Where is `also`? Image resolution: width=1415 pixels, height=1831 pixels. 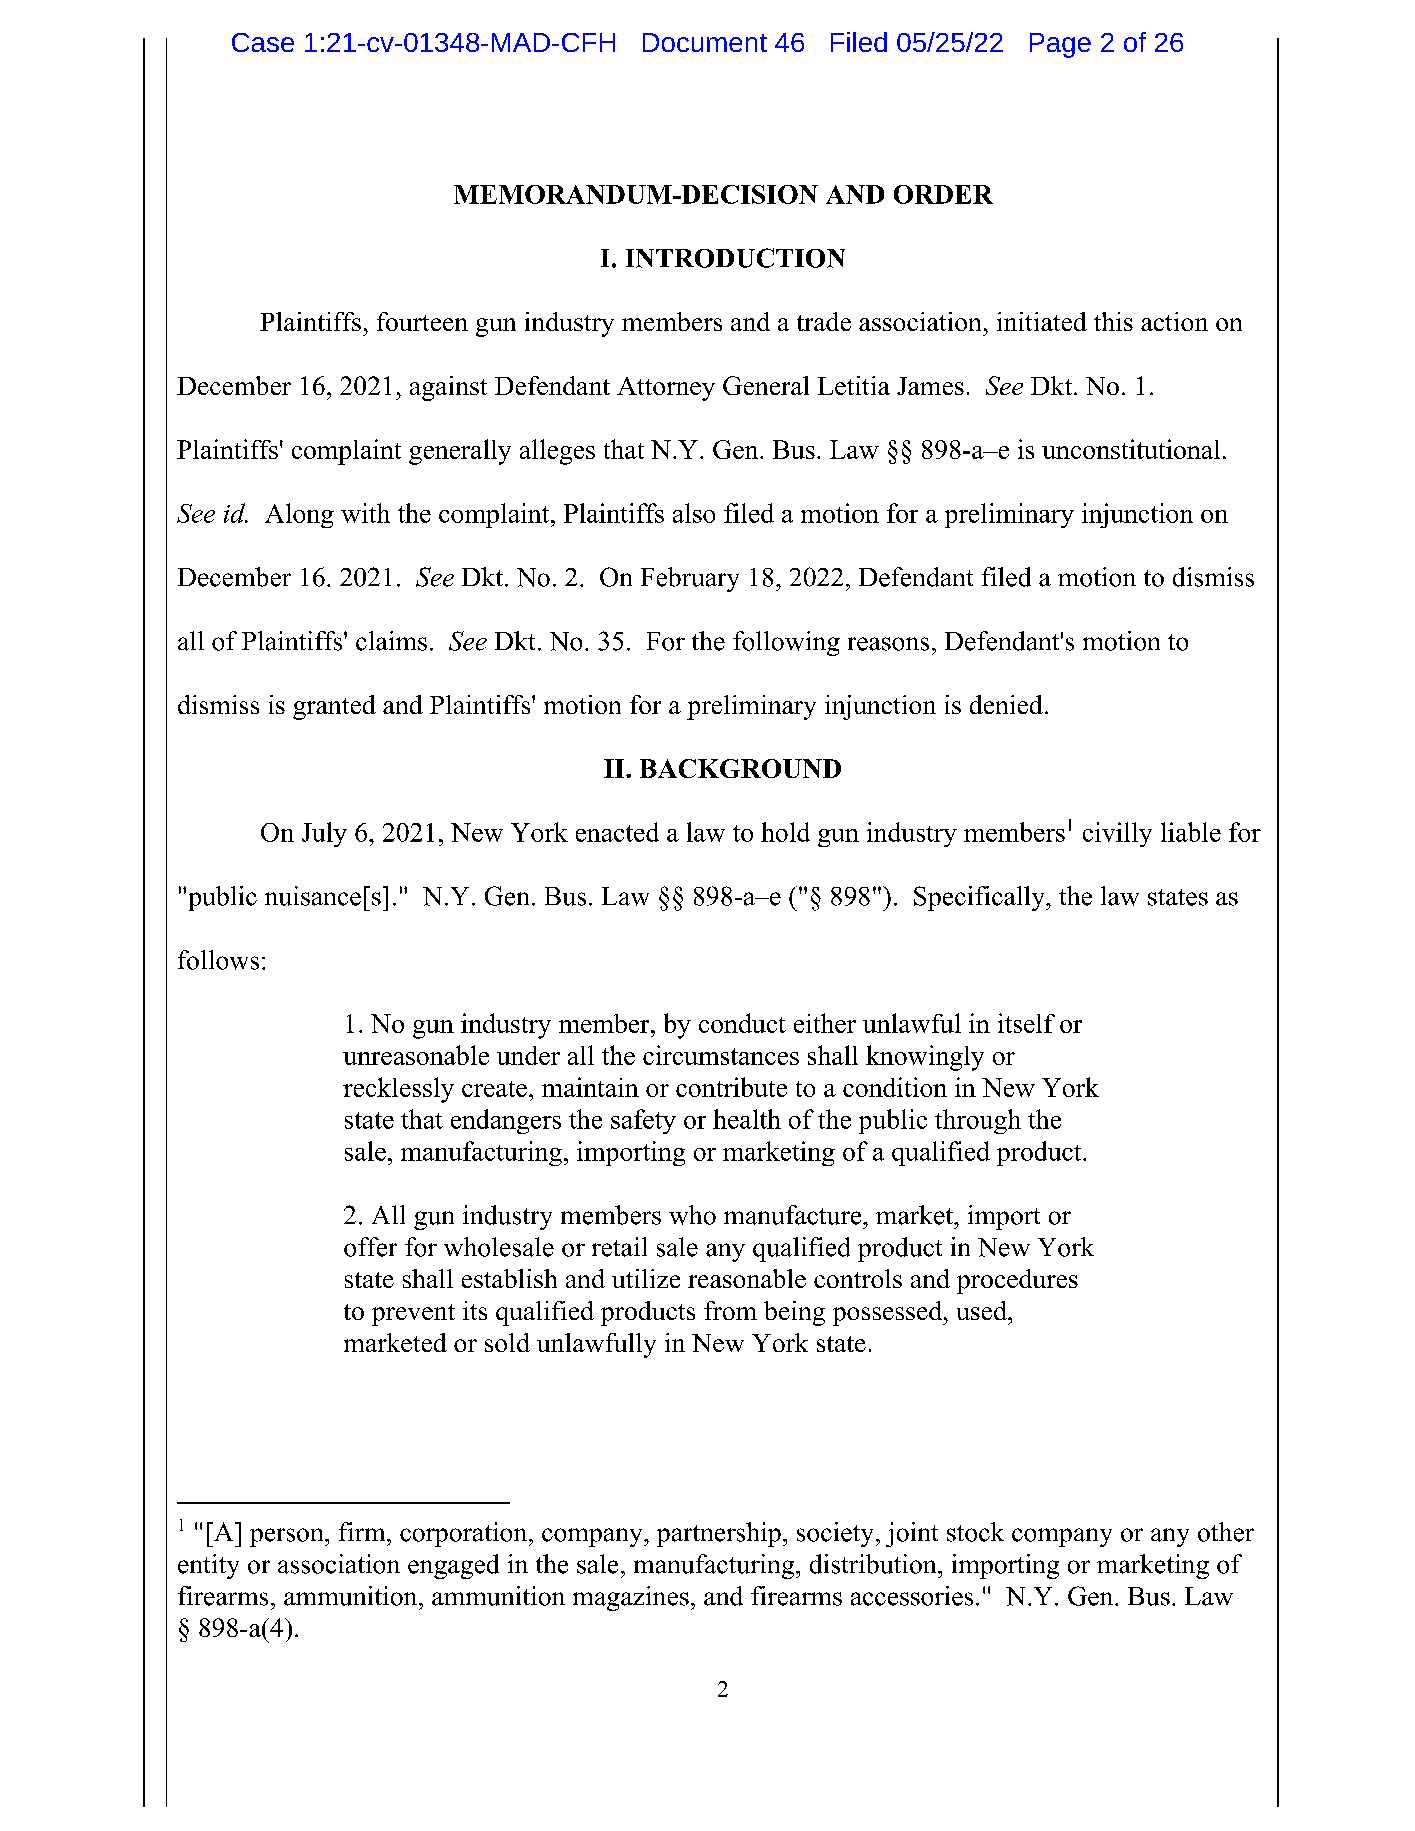
also is located at coordinates (694, 513).
